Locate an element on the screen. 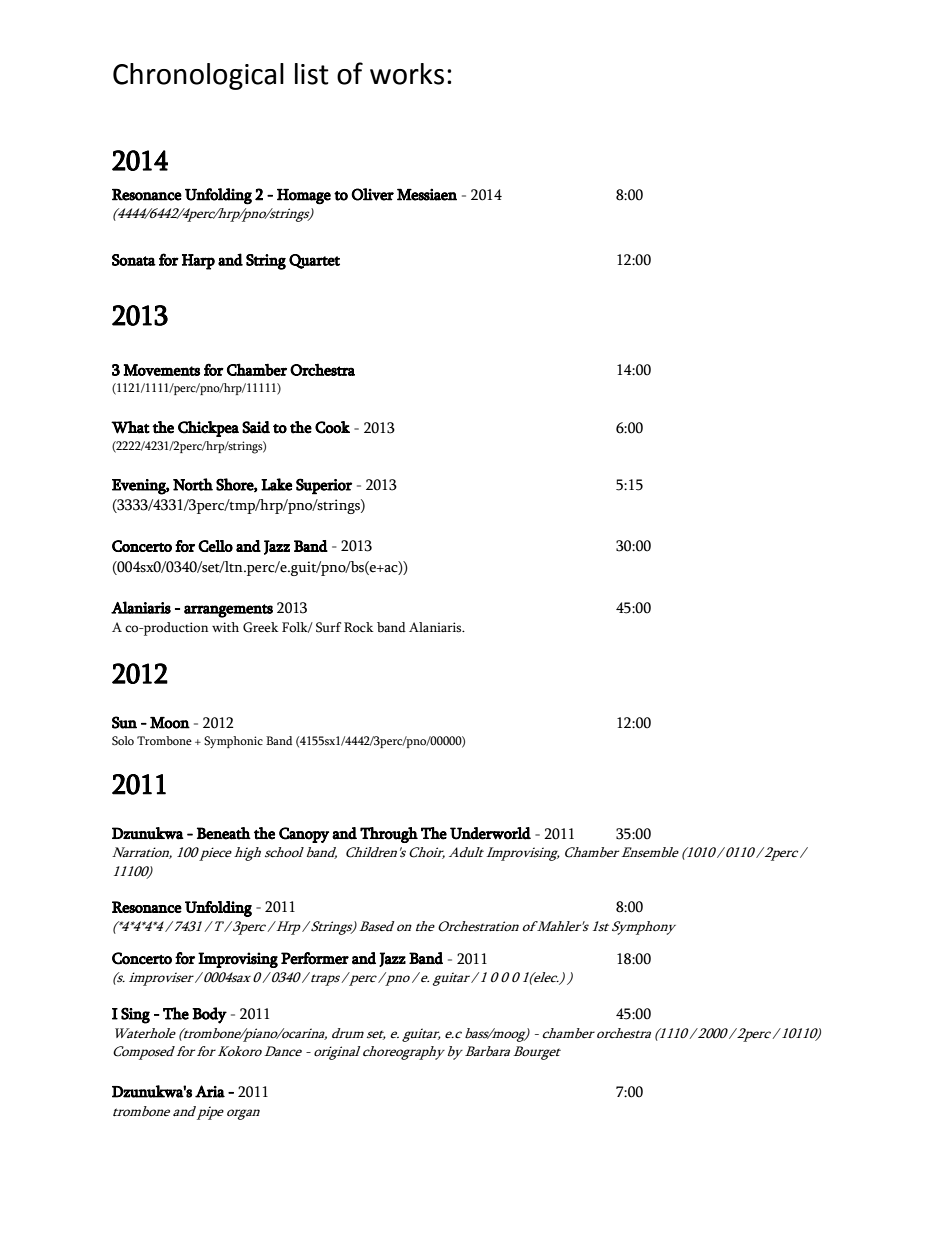  works is located at coordinates (407, 74).
